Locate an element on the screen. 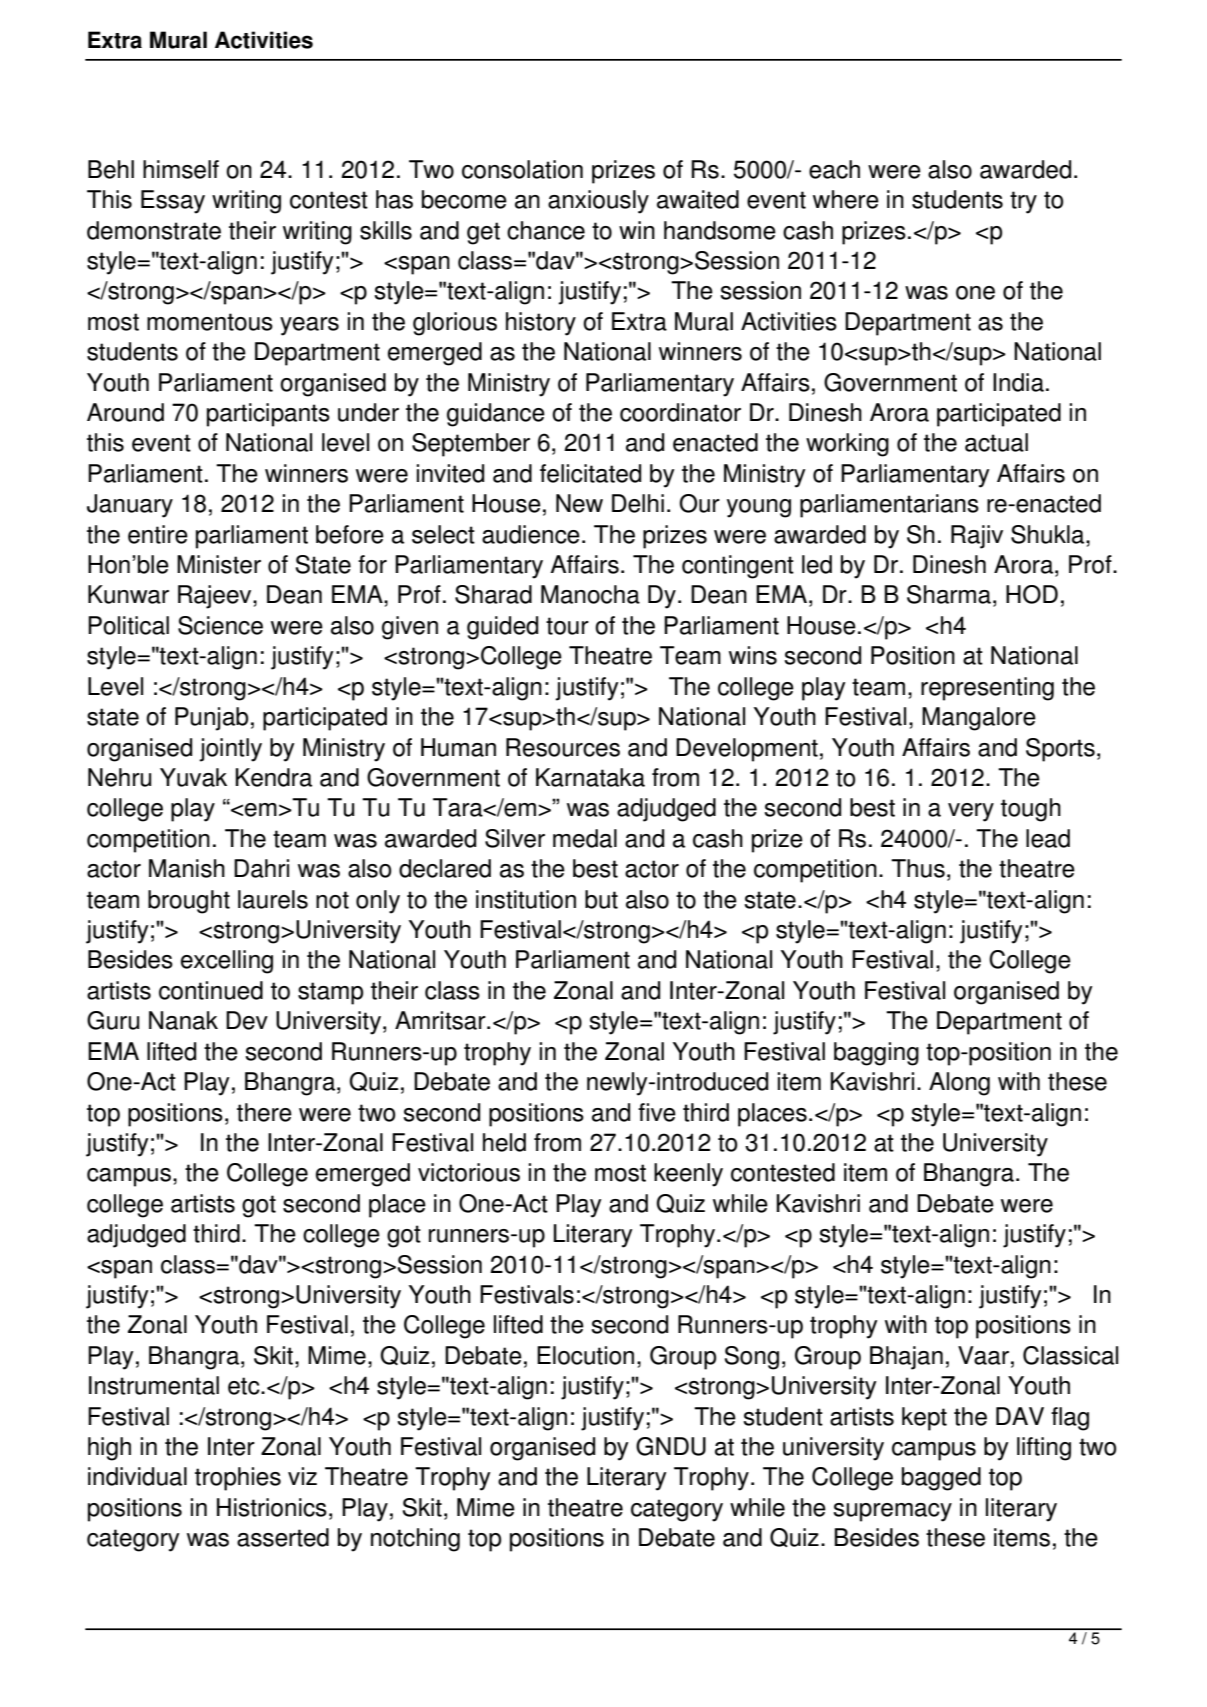 The width and height of the screenshot is (1207, 1707). Resources is located at coordinates (563, 747).
